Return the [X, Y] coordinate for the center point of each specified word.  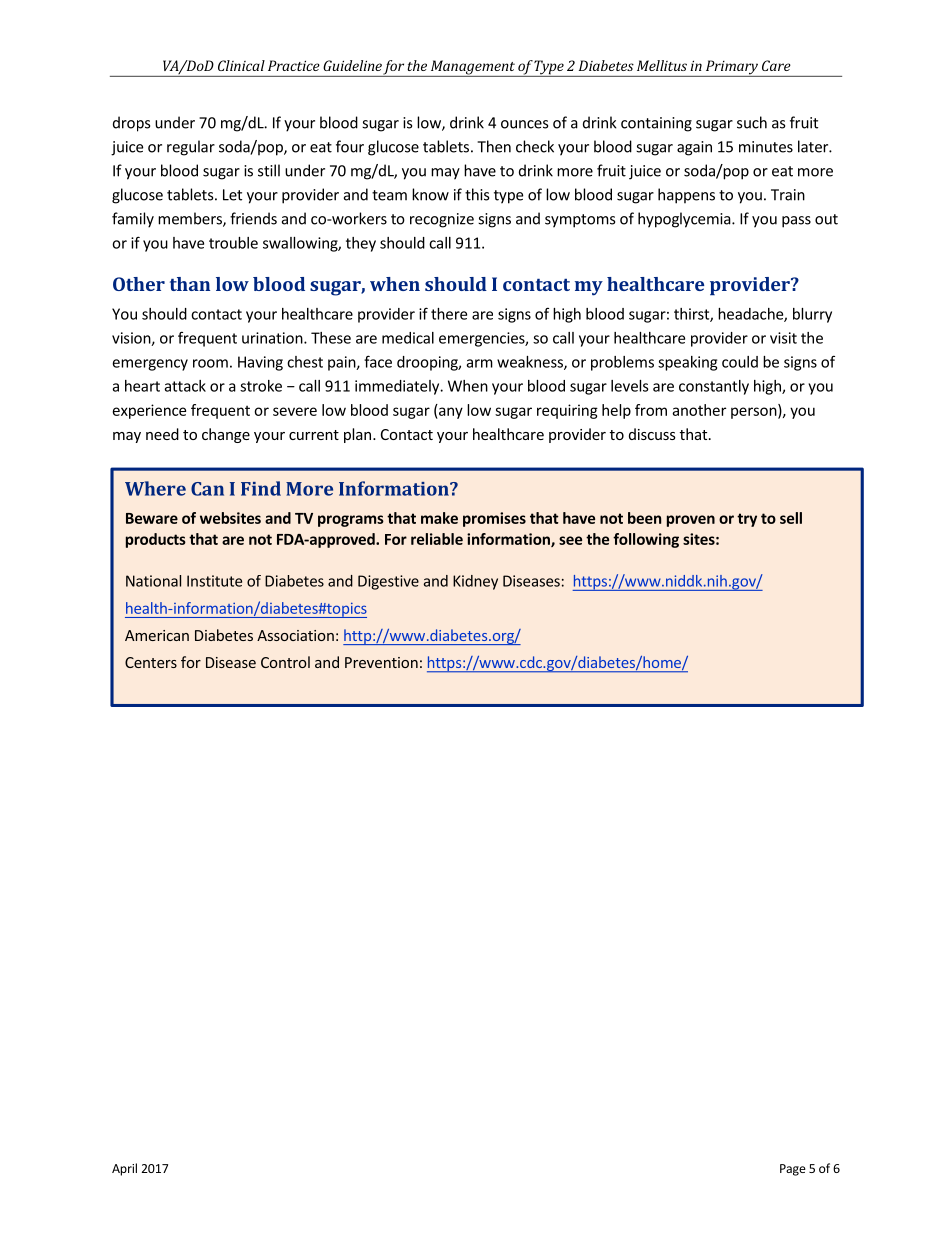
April [124, 1169]
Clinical [241, 65]
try [747, 520]
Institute [214, 581]
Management [472, 68]
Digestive [388, 582]
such [752, 122]
